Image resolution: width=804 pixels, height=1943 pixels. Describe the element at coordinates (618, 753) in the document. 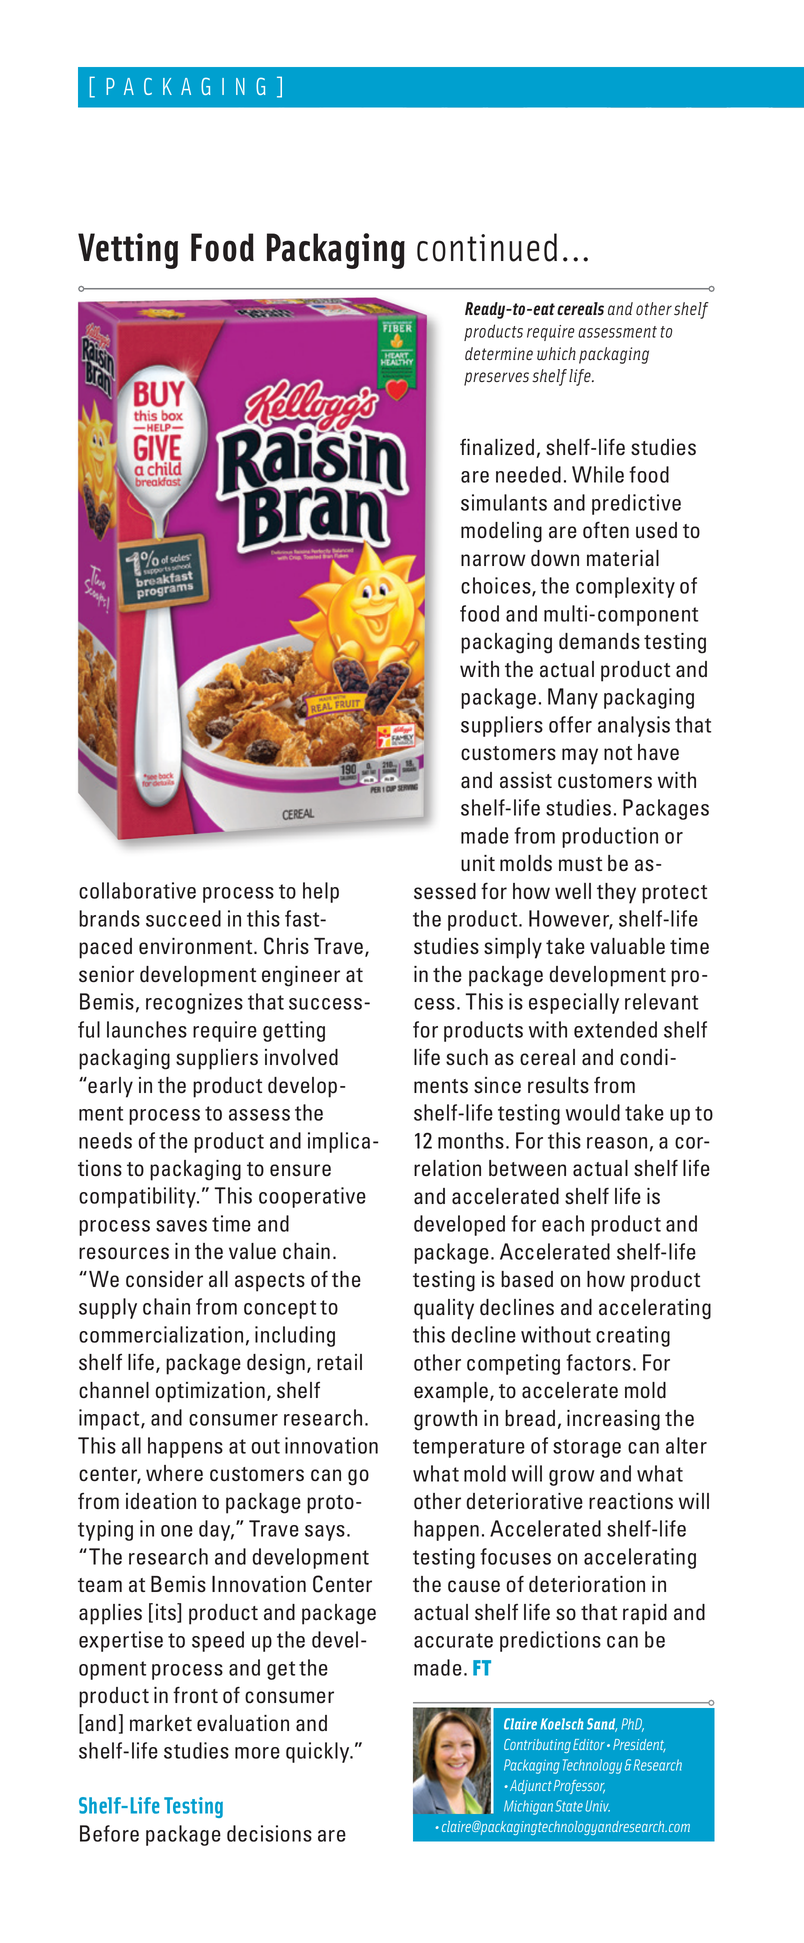

I see `not` at that location.
